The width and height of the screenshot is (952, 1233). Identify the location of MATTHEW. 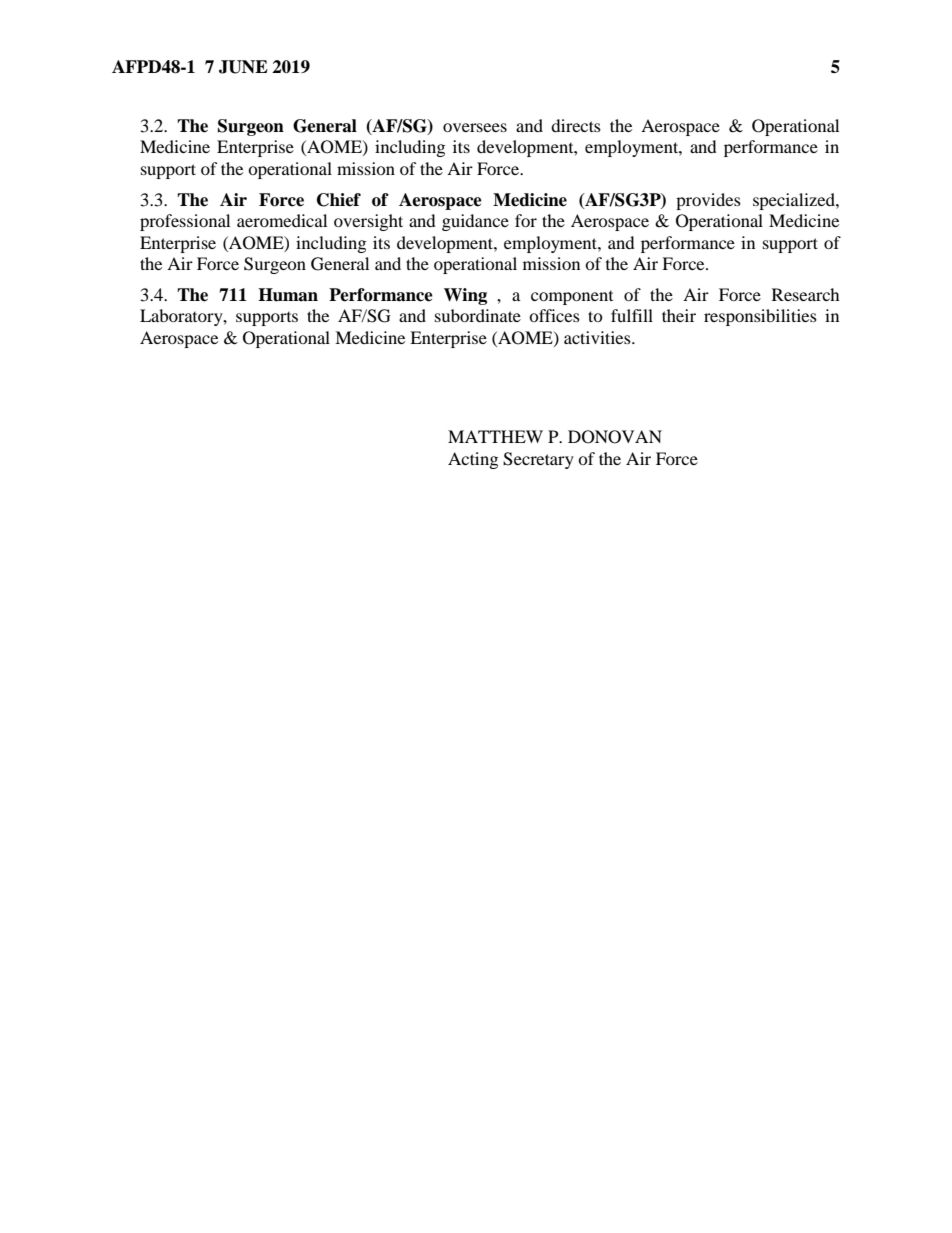
(495, 436).
